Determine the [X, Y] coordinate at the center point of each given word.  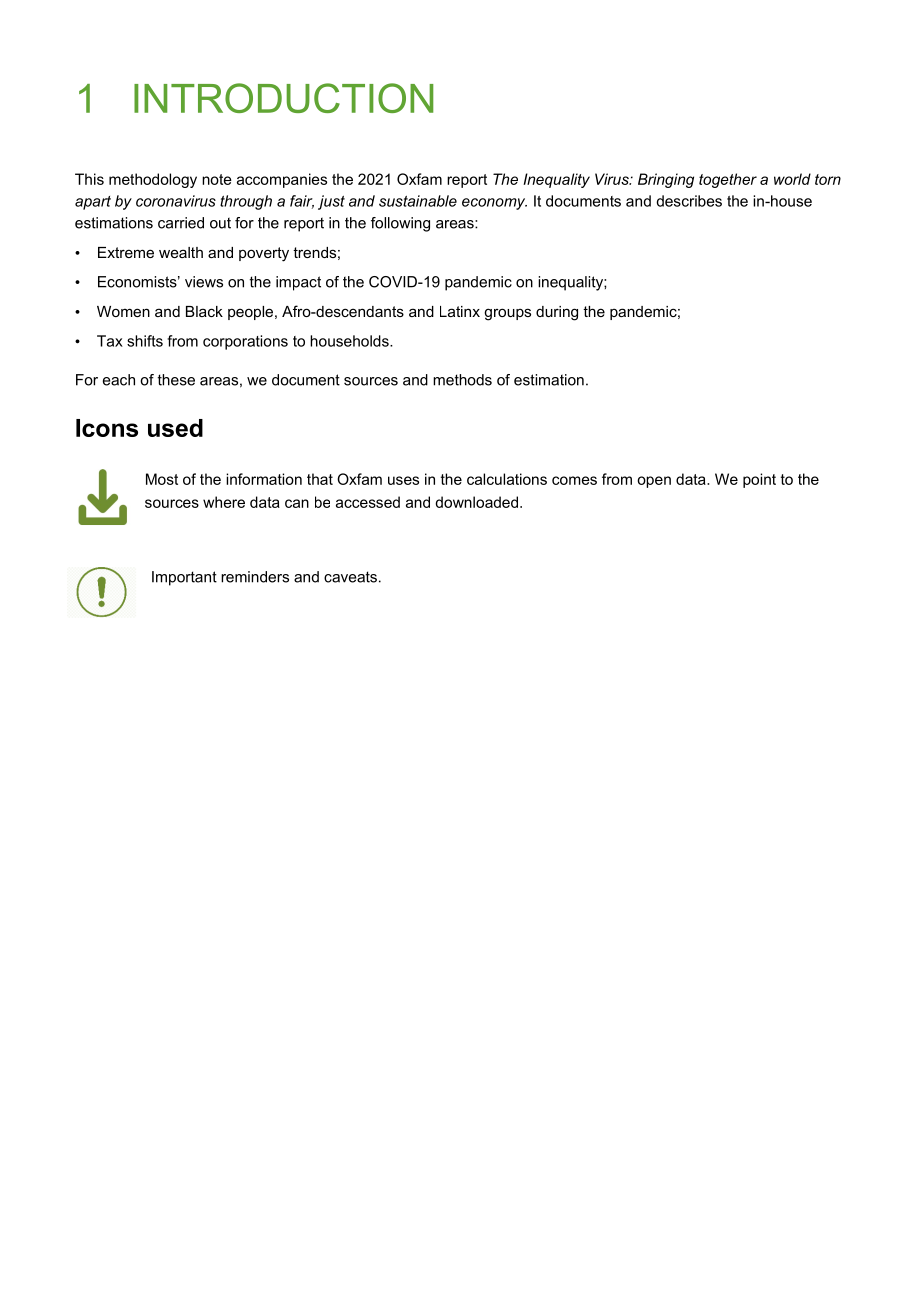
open [654, 482]
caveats [350, 577]
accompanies [282, 180]
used [175, 428]
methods [462, 380]
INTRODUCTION [283, 98]
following [400, 224]
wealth [181, 252]
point [759, 480]
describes [689, 201]
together [728, 180]
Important [184, 578]
